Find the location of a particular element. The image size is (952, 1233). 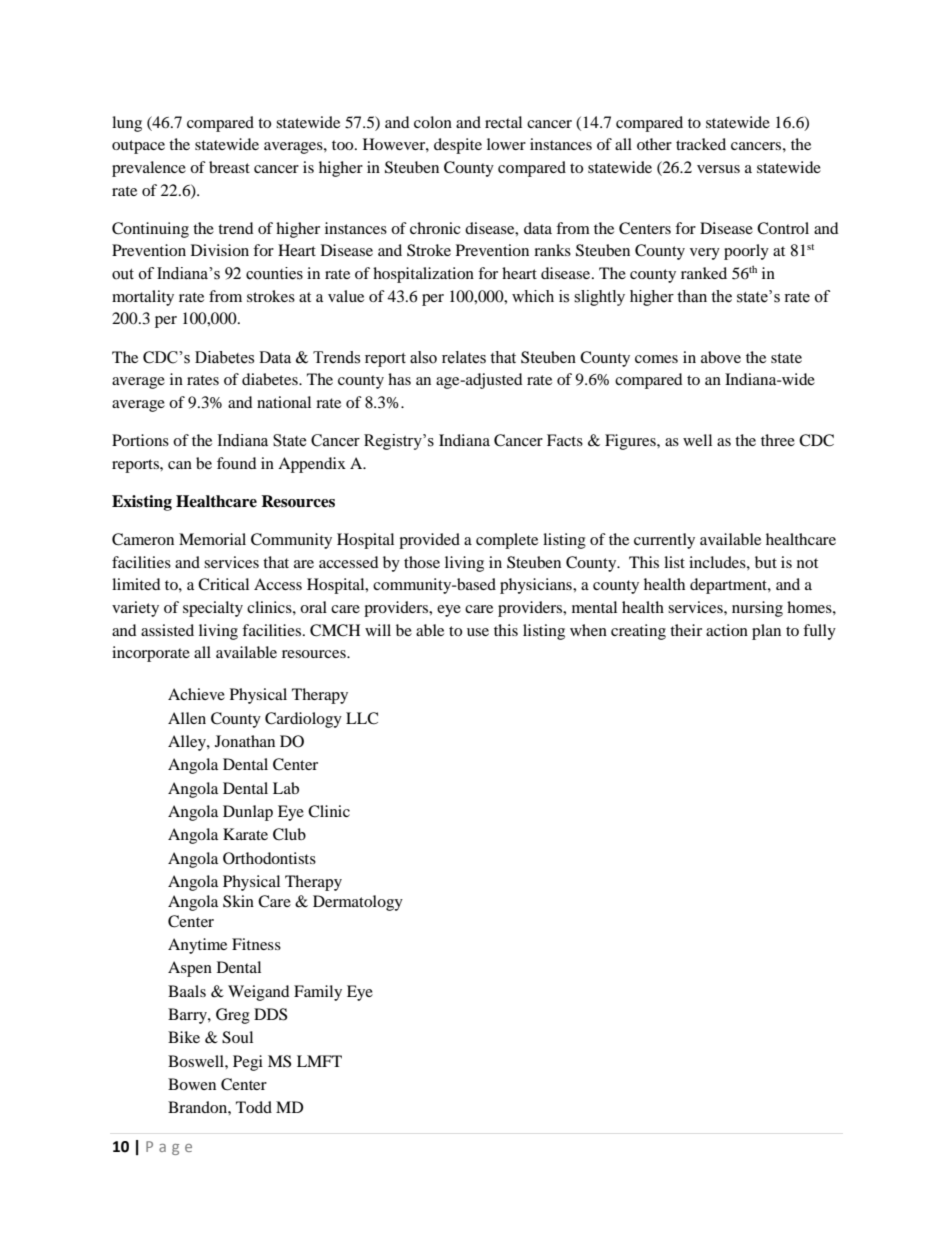

Dermatology is located at coordinates (358, 903).
